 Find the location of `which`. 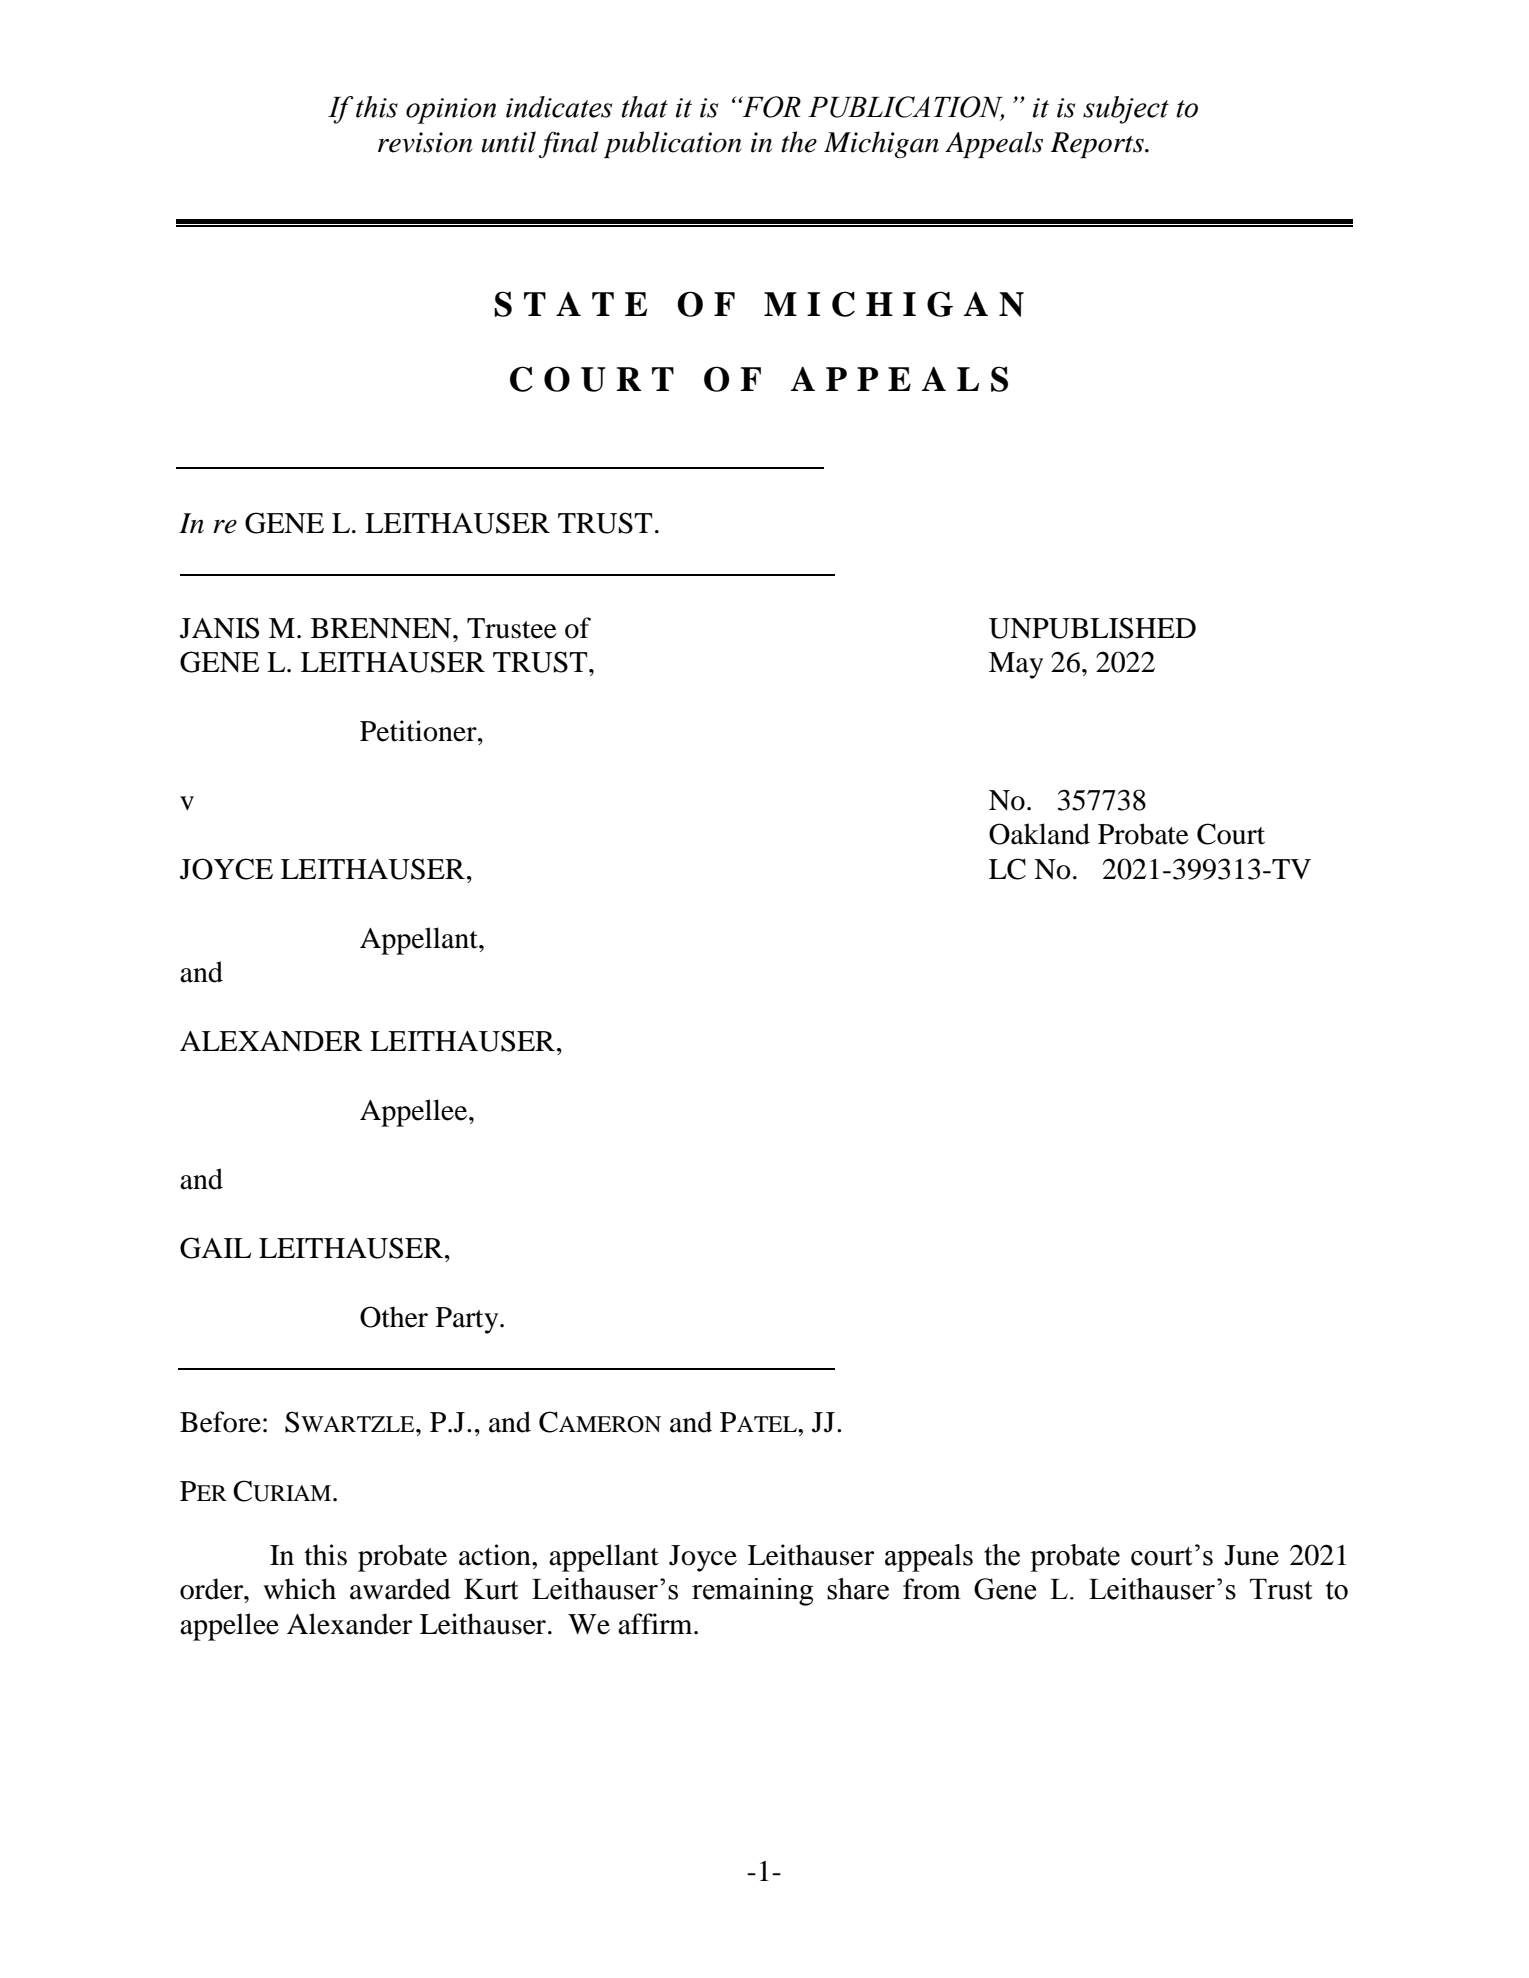

which is located at coordinates (299, 1589).
